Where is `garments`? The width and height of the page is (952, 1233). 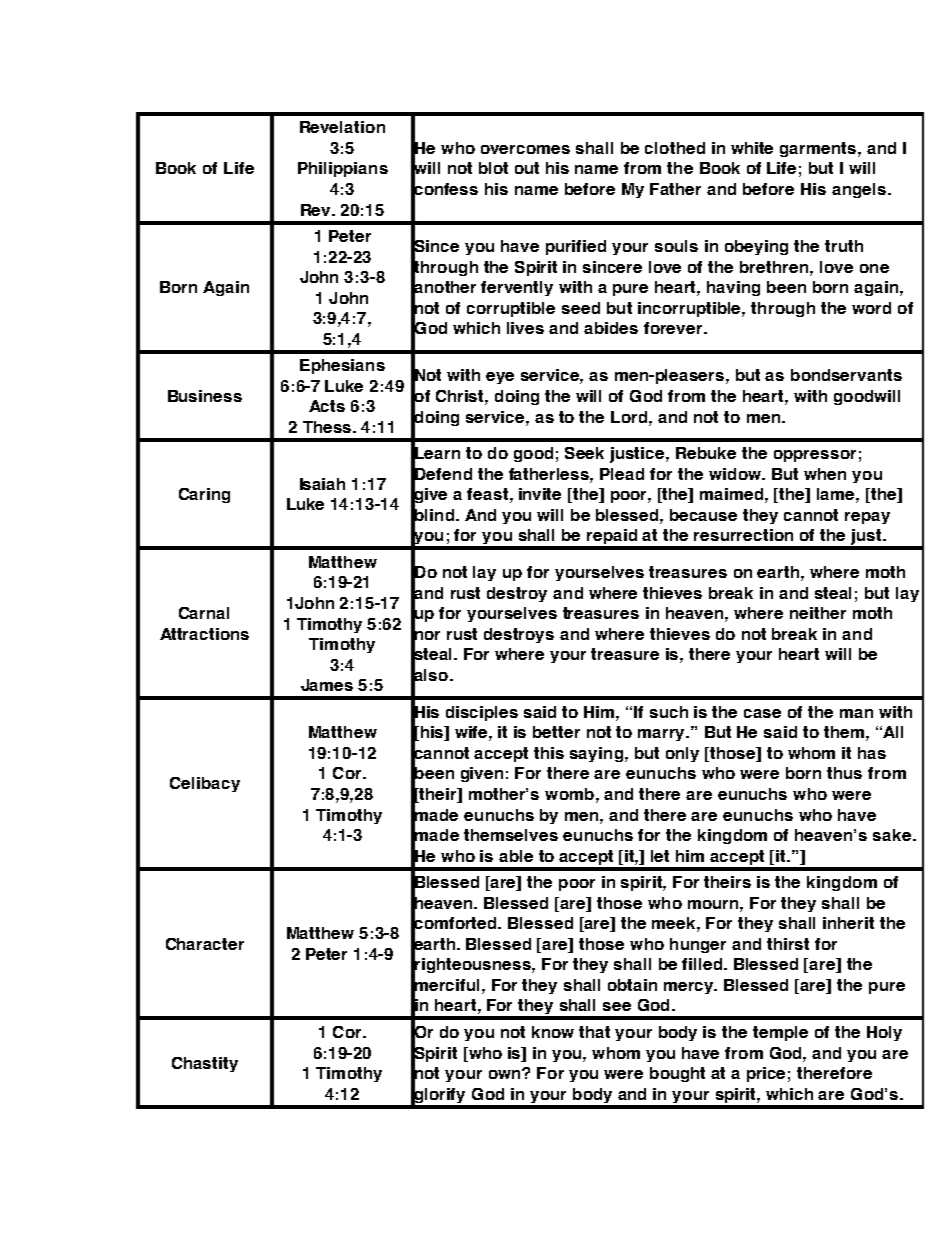 garments is located at coordinates (819, 149).
